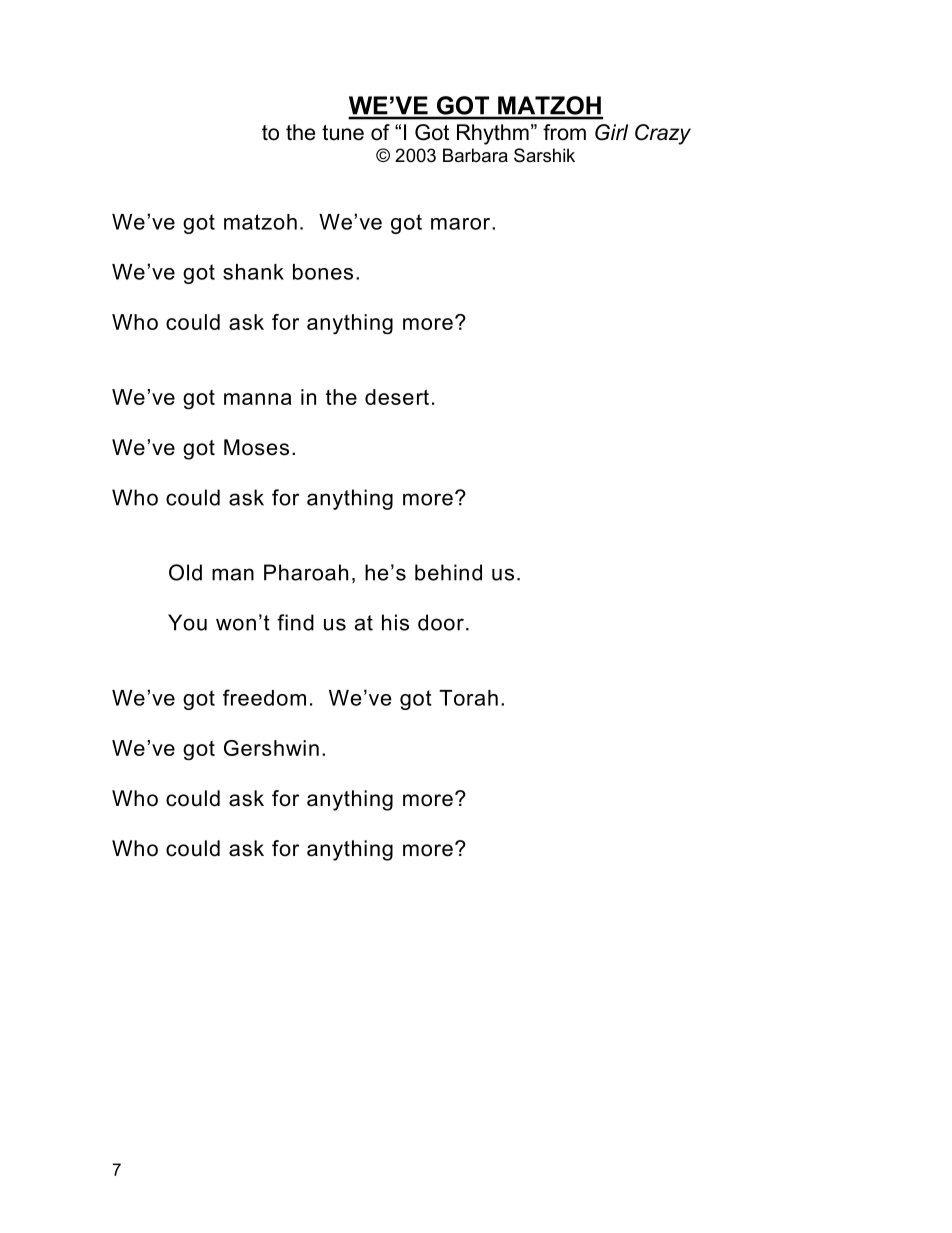  Describe the element at coordinates (475, 155) in the page. I see `Barbara` at that location.
